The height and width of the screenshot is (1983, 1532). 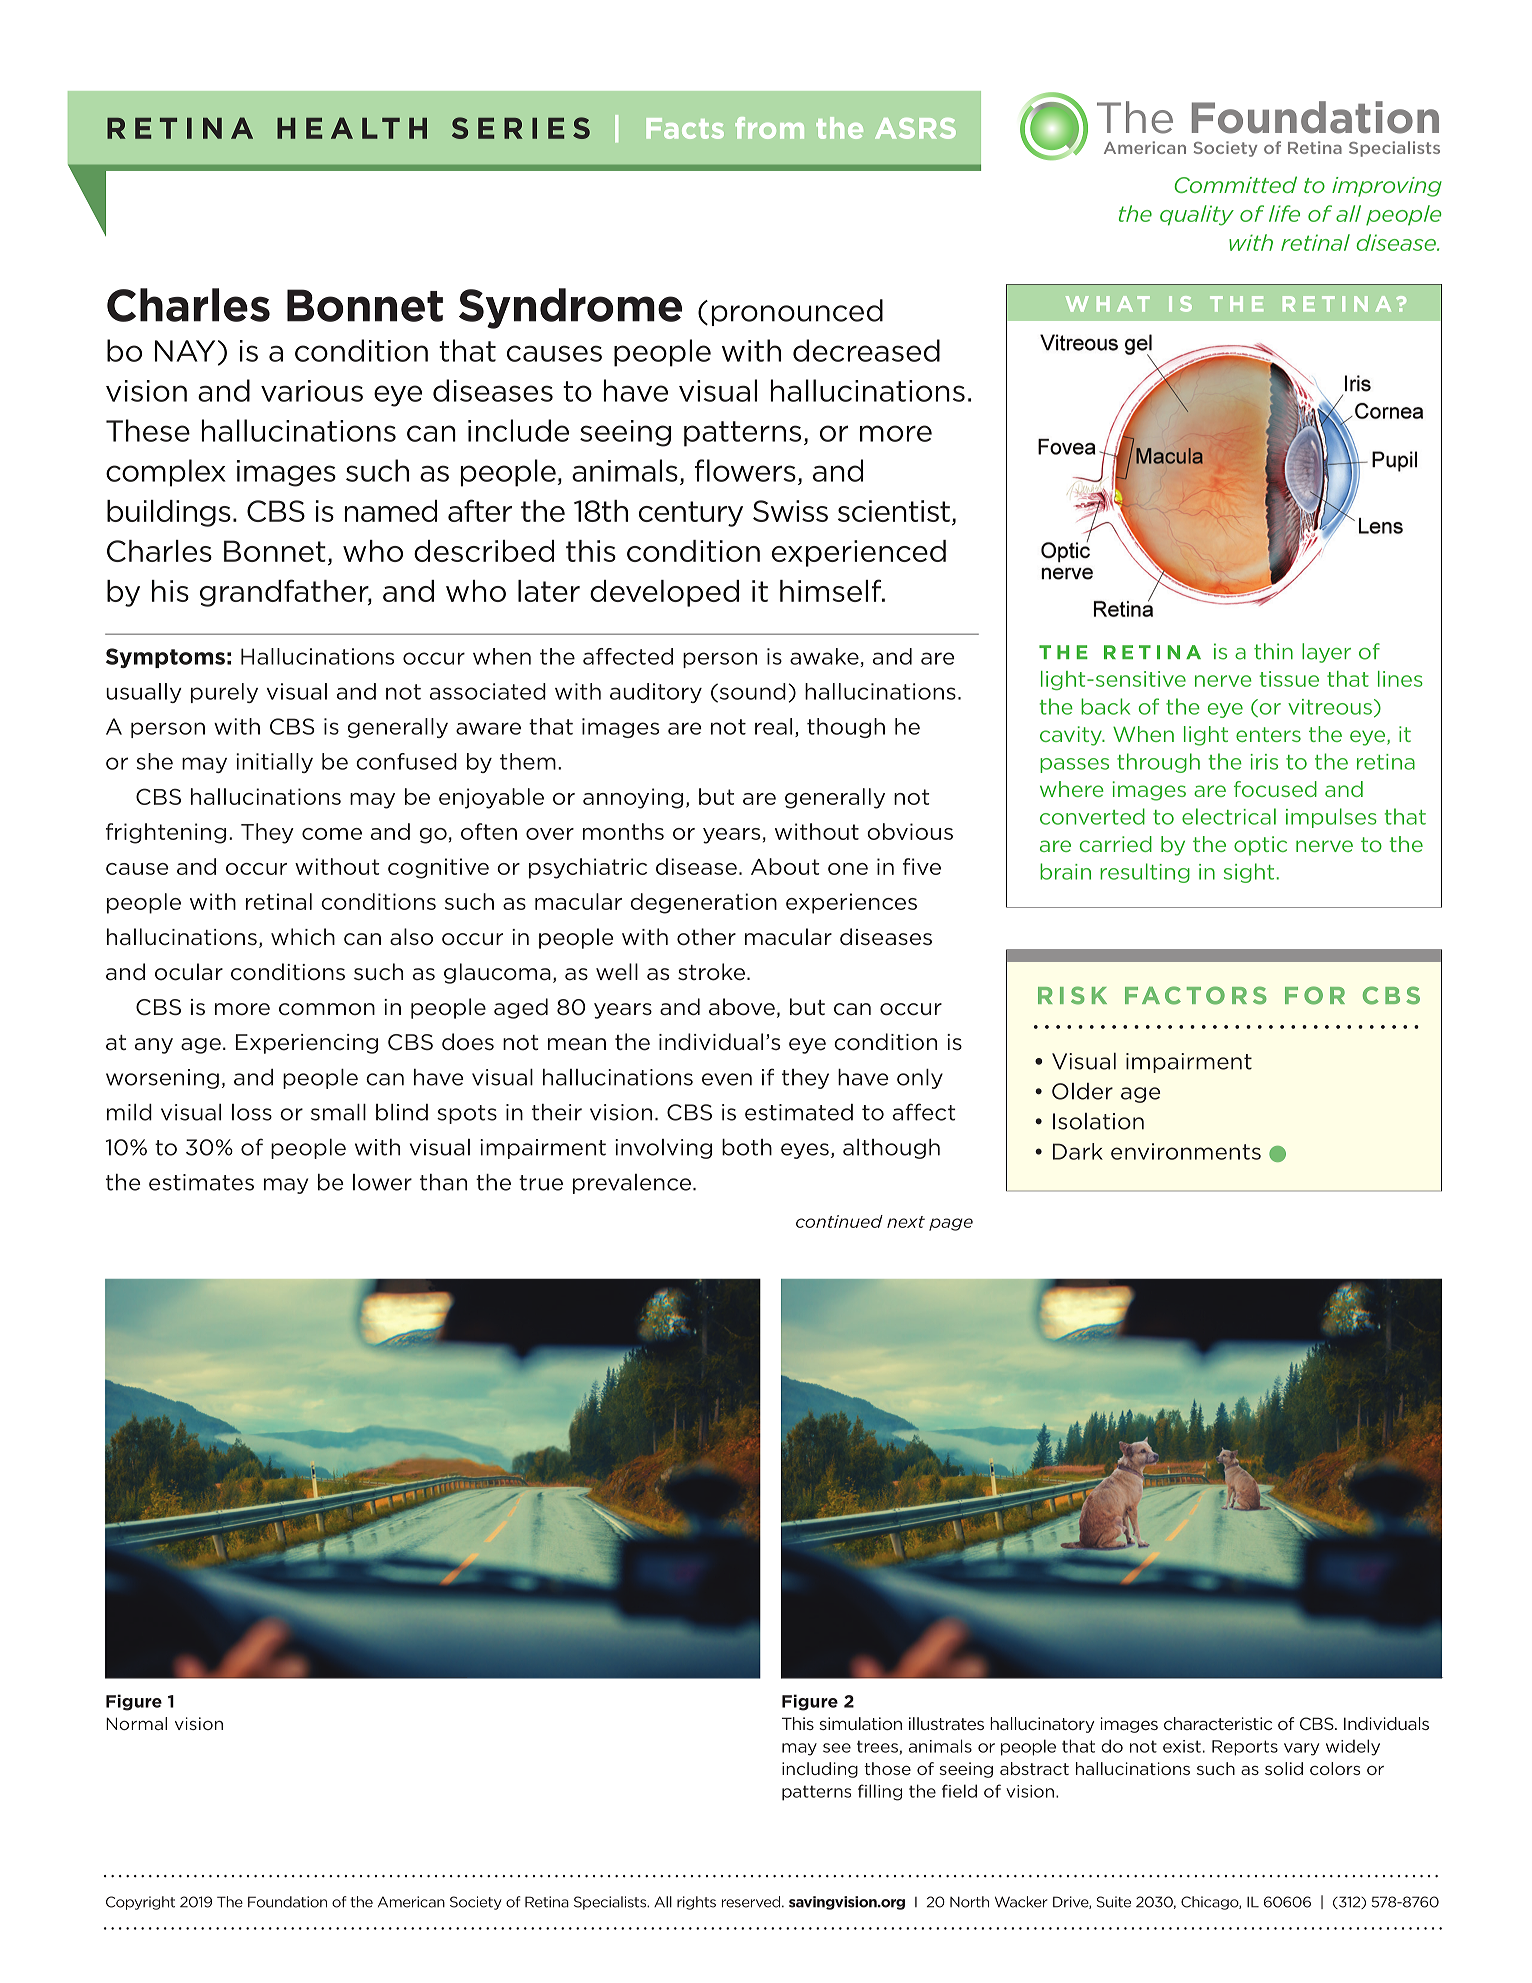 What do you see at coordinates (769, 128) in the screenshot?
I see `from` at bounding box center [769, 128].
